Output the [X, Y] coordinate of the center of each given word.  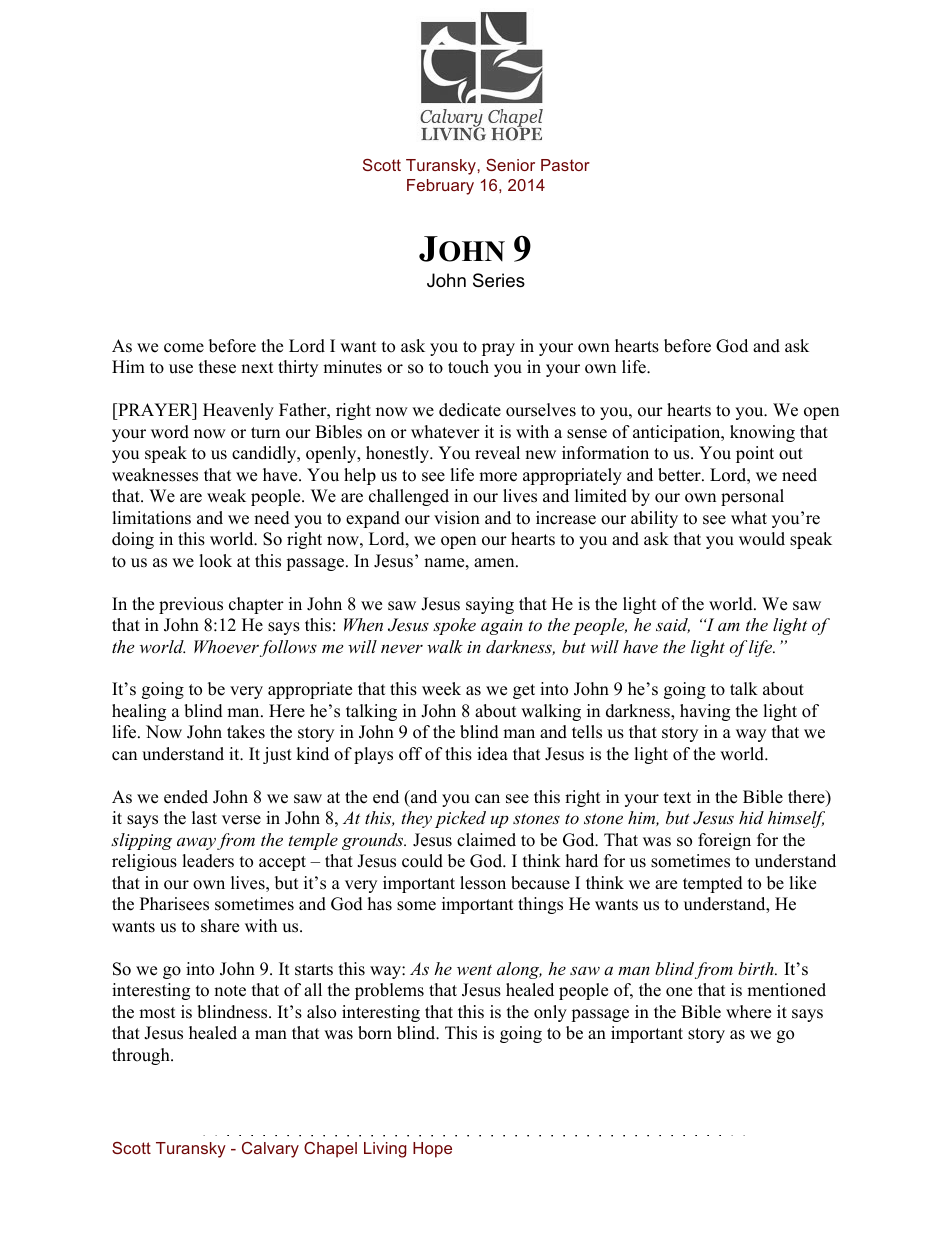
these [217, 367]
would [762, 539]
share [220, 926]
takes [246, 732]
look [215, 561]
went [474, 970]
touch [468, 367]
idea [492, 754]
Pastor [565, 165]
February [440, 187]
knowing [762, 433]
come [184, 348]
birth [757, 968]
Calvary [270, 1150]
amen [495, 563]
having [705, 712]
